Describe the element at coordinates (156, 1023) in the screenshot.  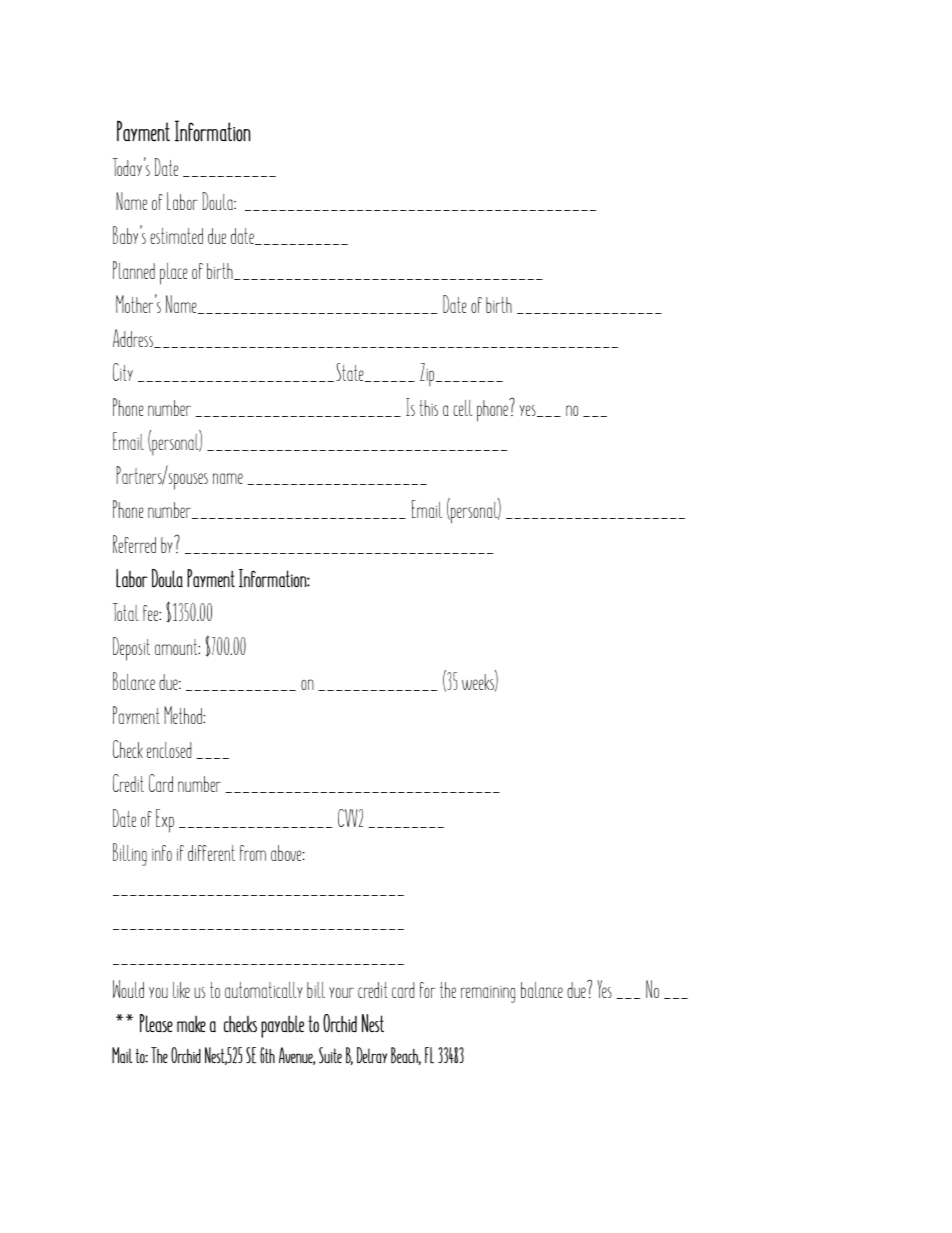
I see `Please` at that location.
